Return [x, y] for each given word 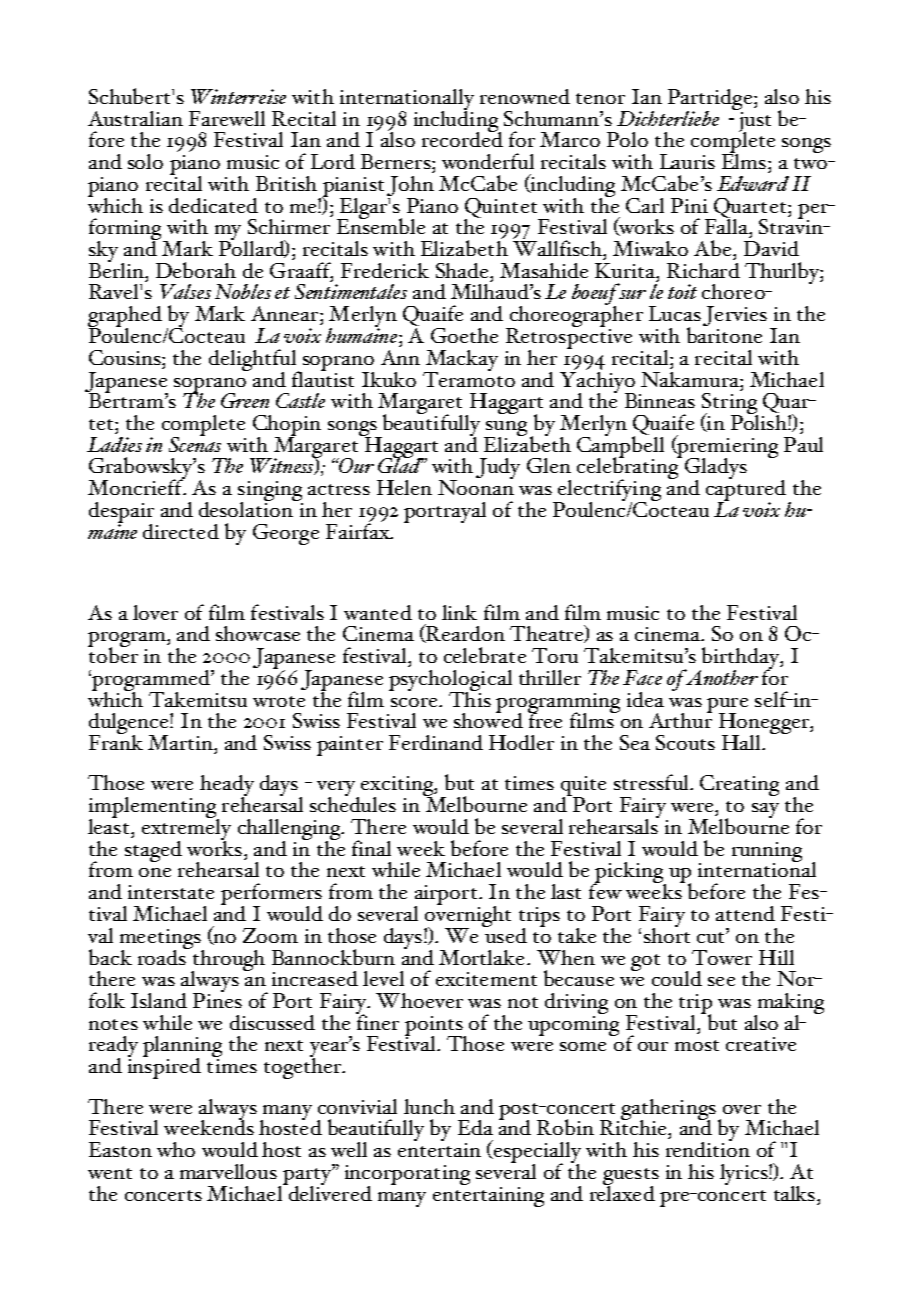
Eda [475, 1127]
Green [245, 400]
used [504, 933]
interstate [171, 892]
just [754, 121]
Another [720, 677]
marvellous [228, 1171]
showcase [258, 633]
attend [745, 913]
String [730, 405]
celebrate [485, 655]
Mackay [461, 361]
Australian [135, 118]
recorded [462, 138]
